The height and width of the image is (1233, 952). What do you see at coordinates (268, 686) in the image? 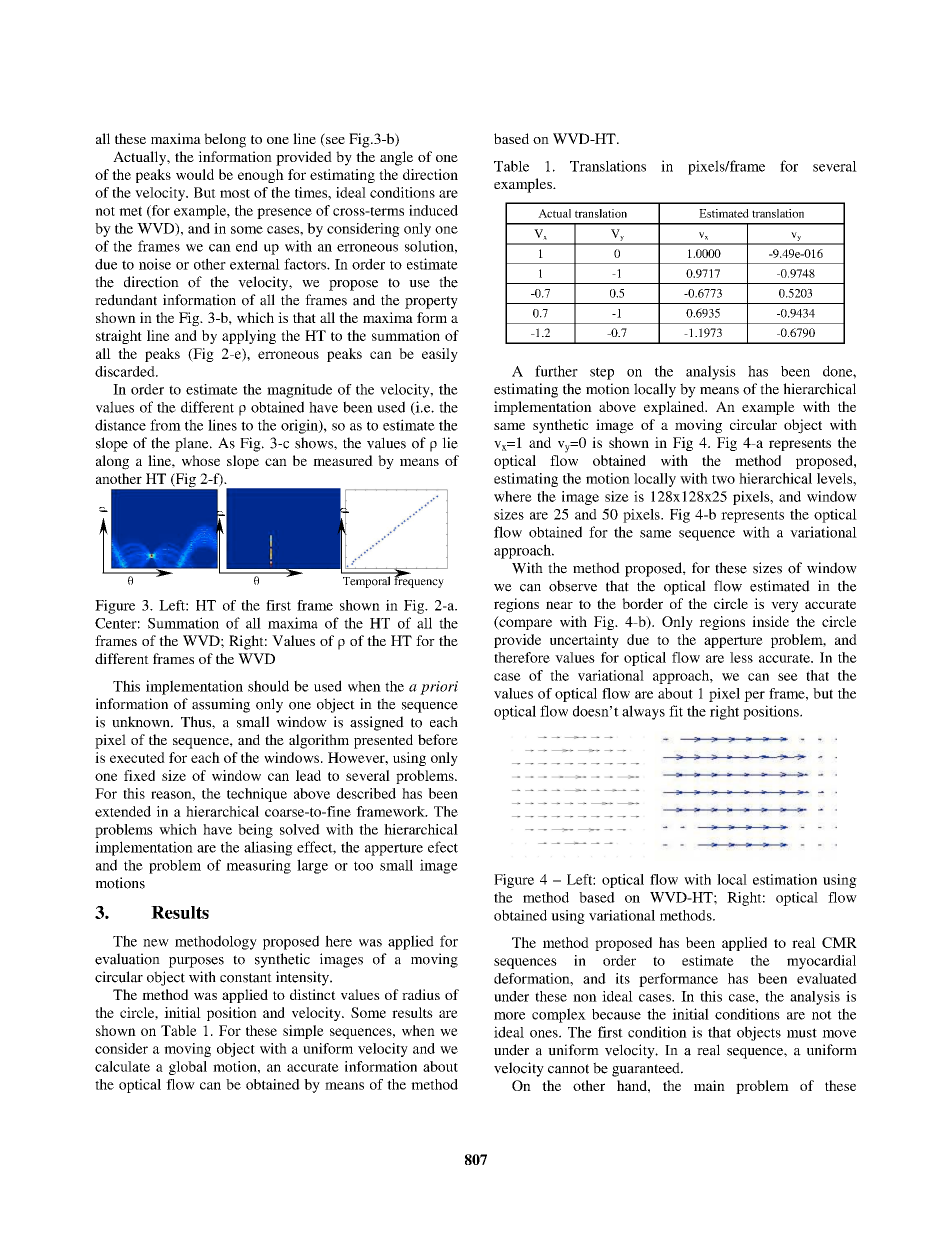
I see `should` at bounding box center [268, 686].
